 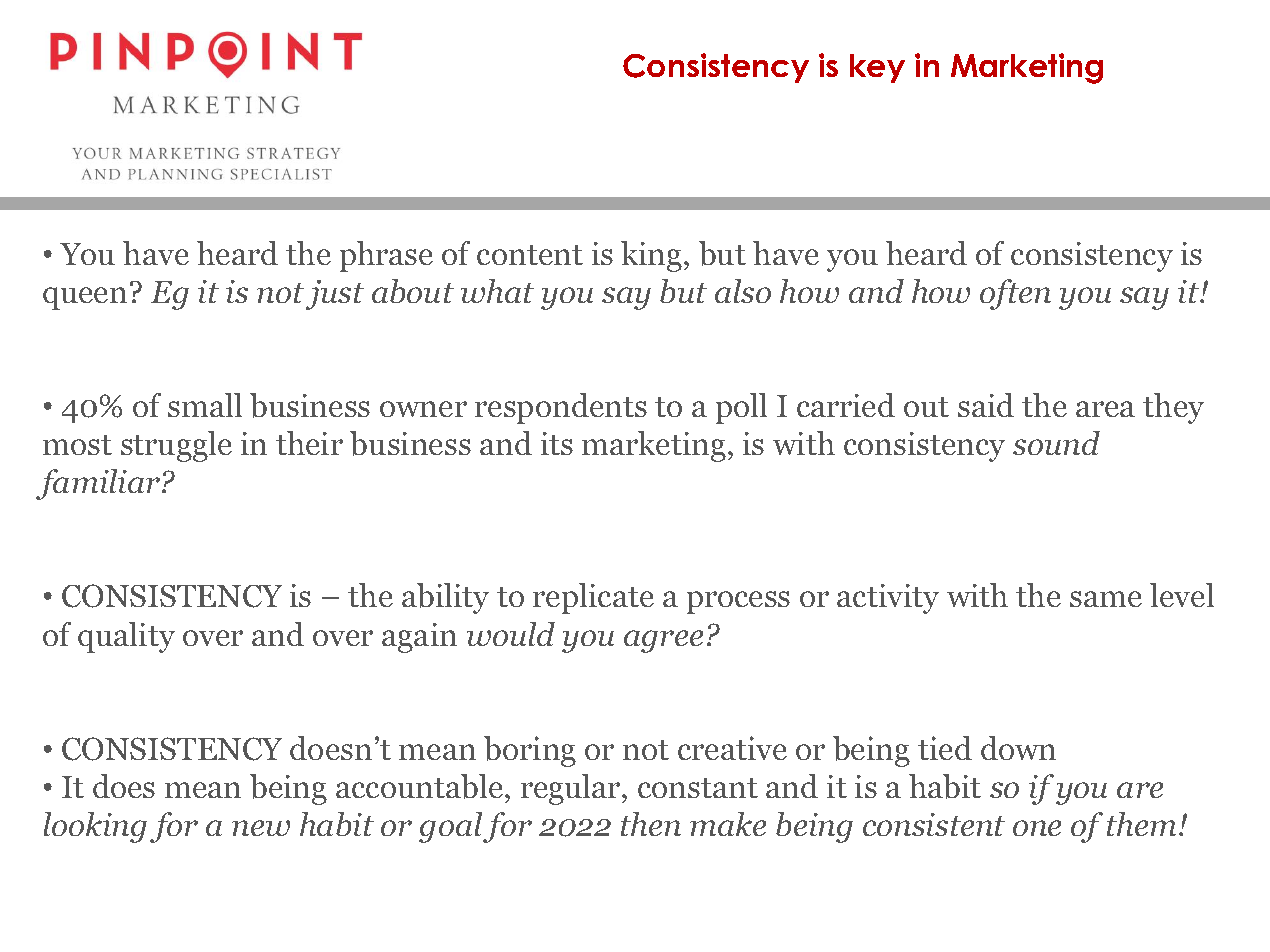 What do you see at coordinates (557, 443) in the image?
I see `its` at bounding box center [557, 443].
